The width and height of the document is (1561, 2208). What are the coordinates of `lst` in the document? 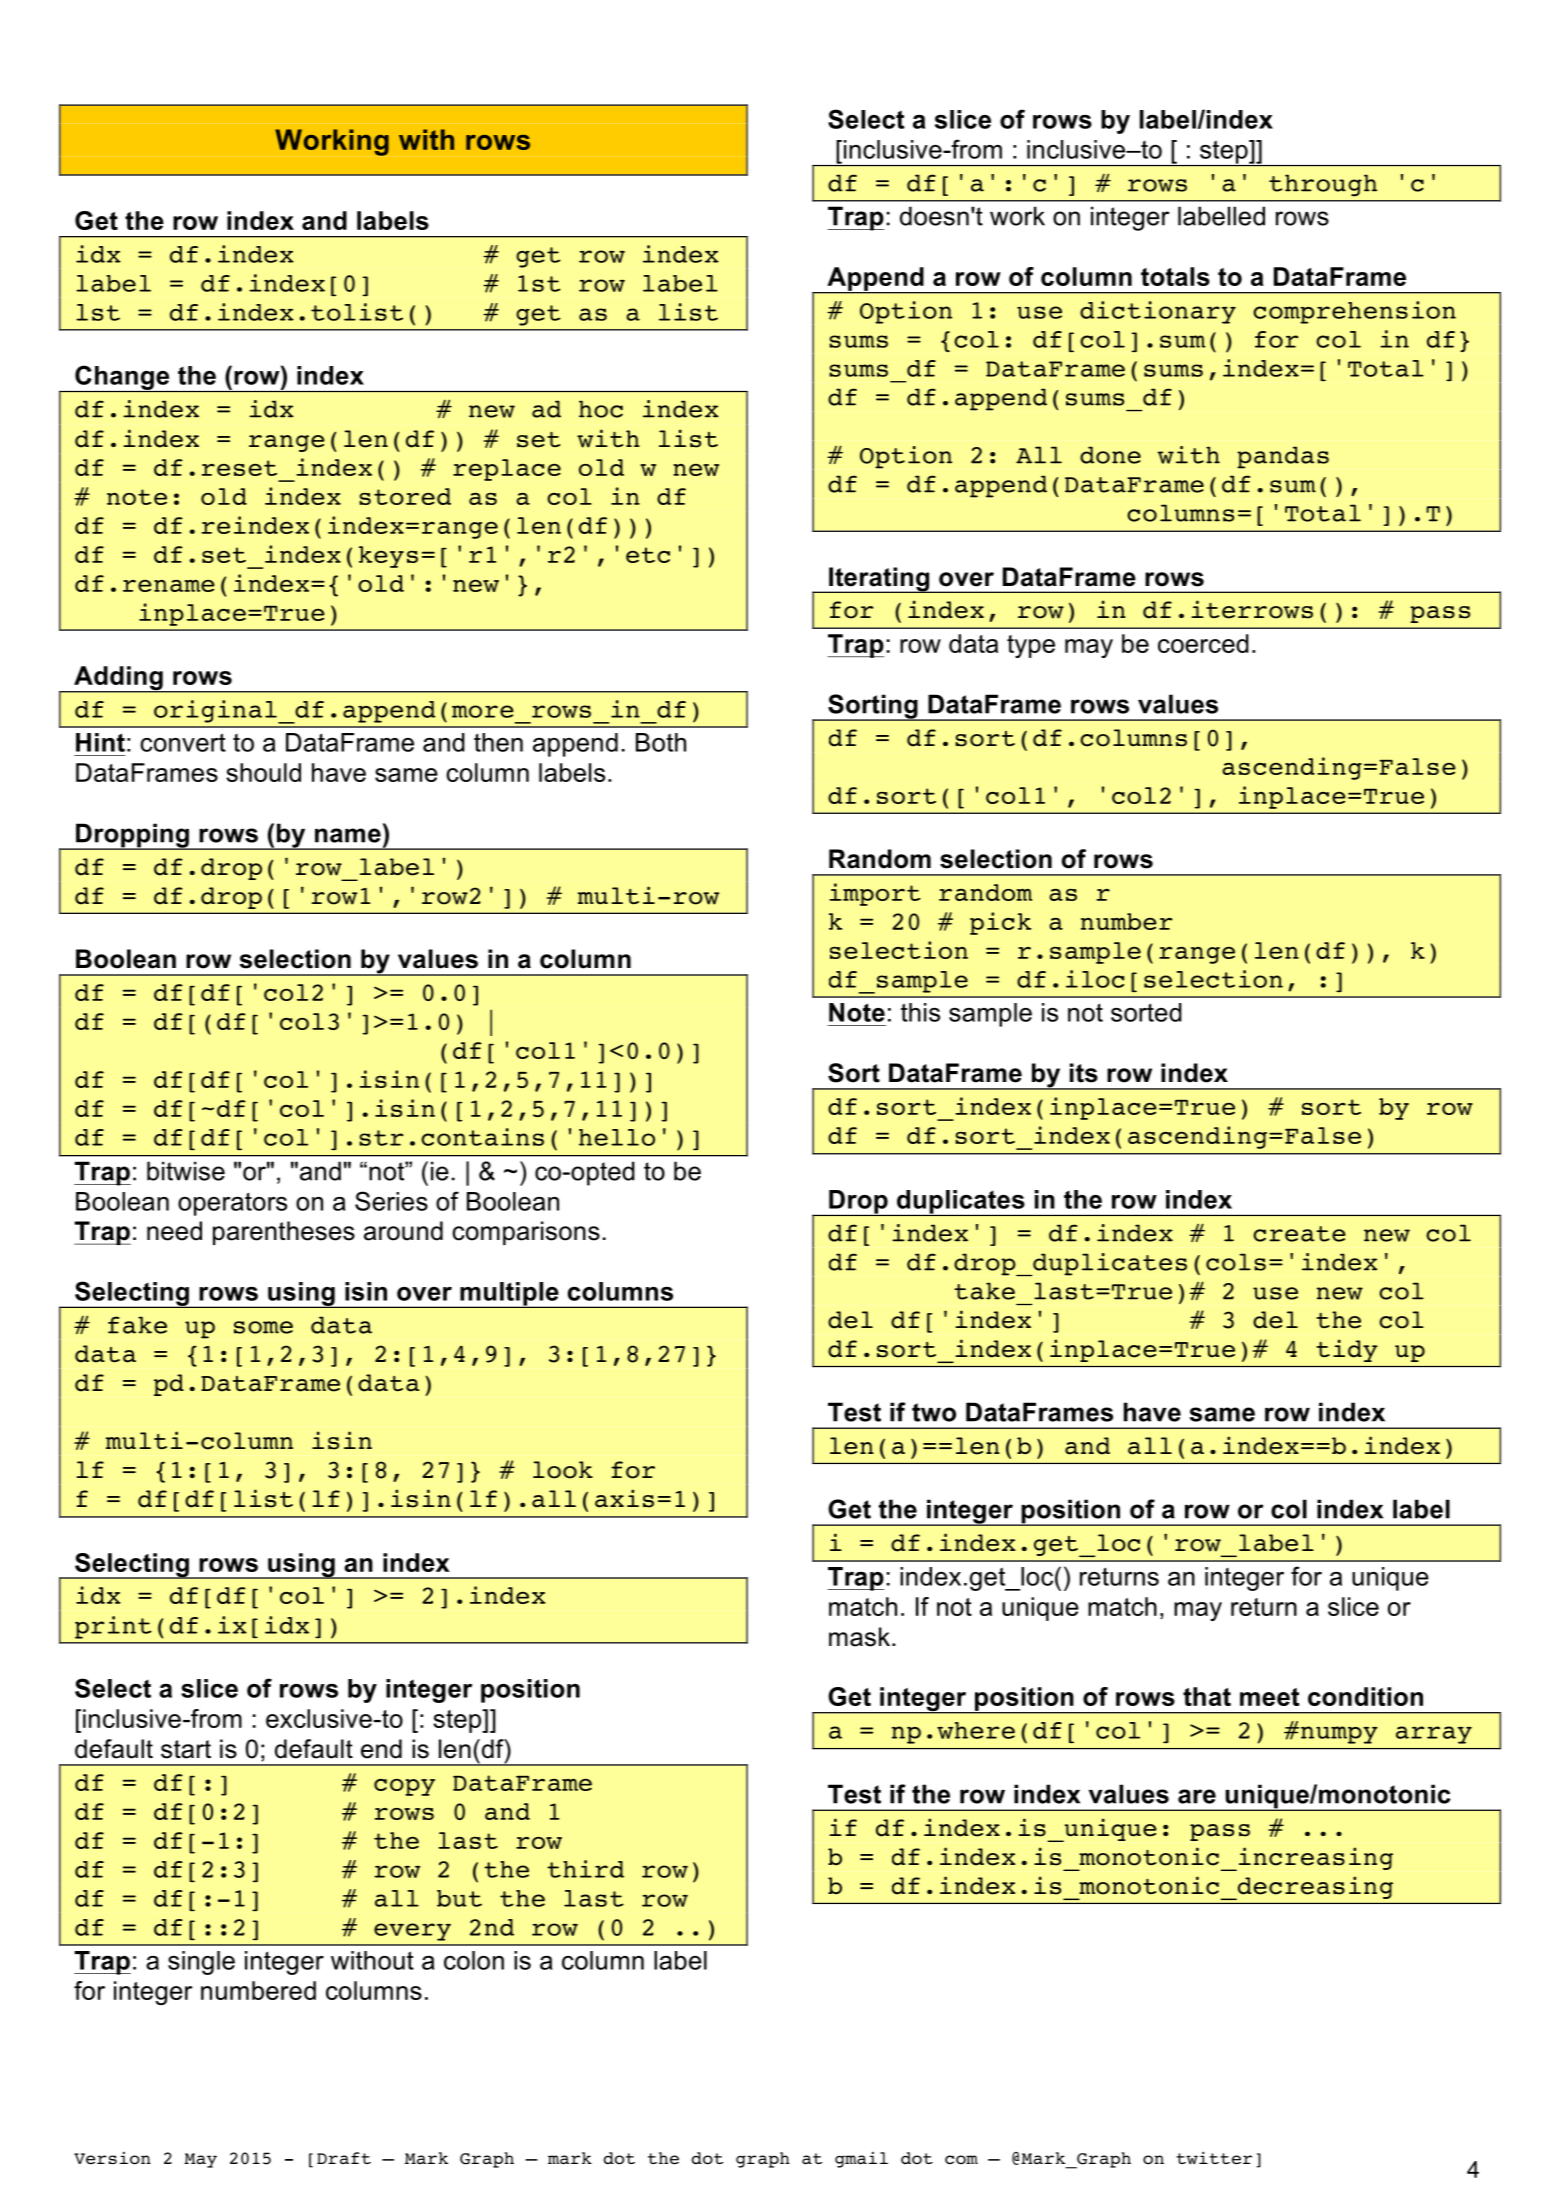 It's located at (98, 312).
